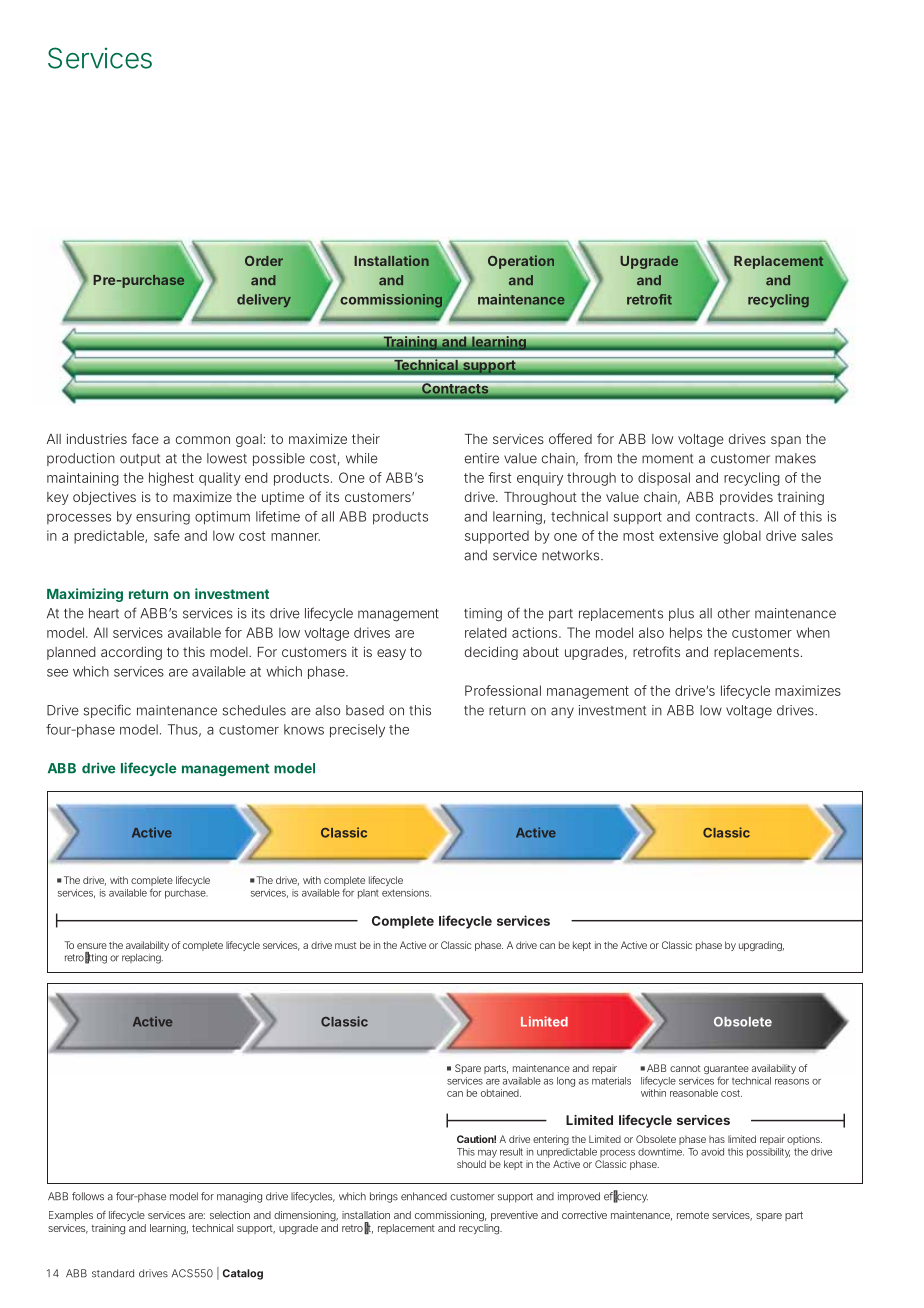  I want to click on upgrading, so click(760, 946).
